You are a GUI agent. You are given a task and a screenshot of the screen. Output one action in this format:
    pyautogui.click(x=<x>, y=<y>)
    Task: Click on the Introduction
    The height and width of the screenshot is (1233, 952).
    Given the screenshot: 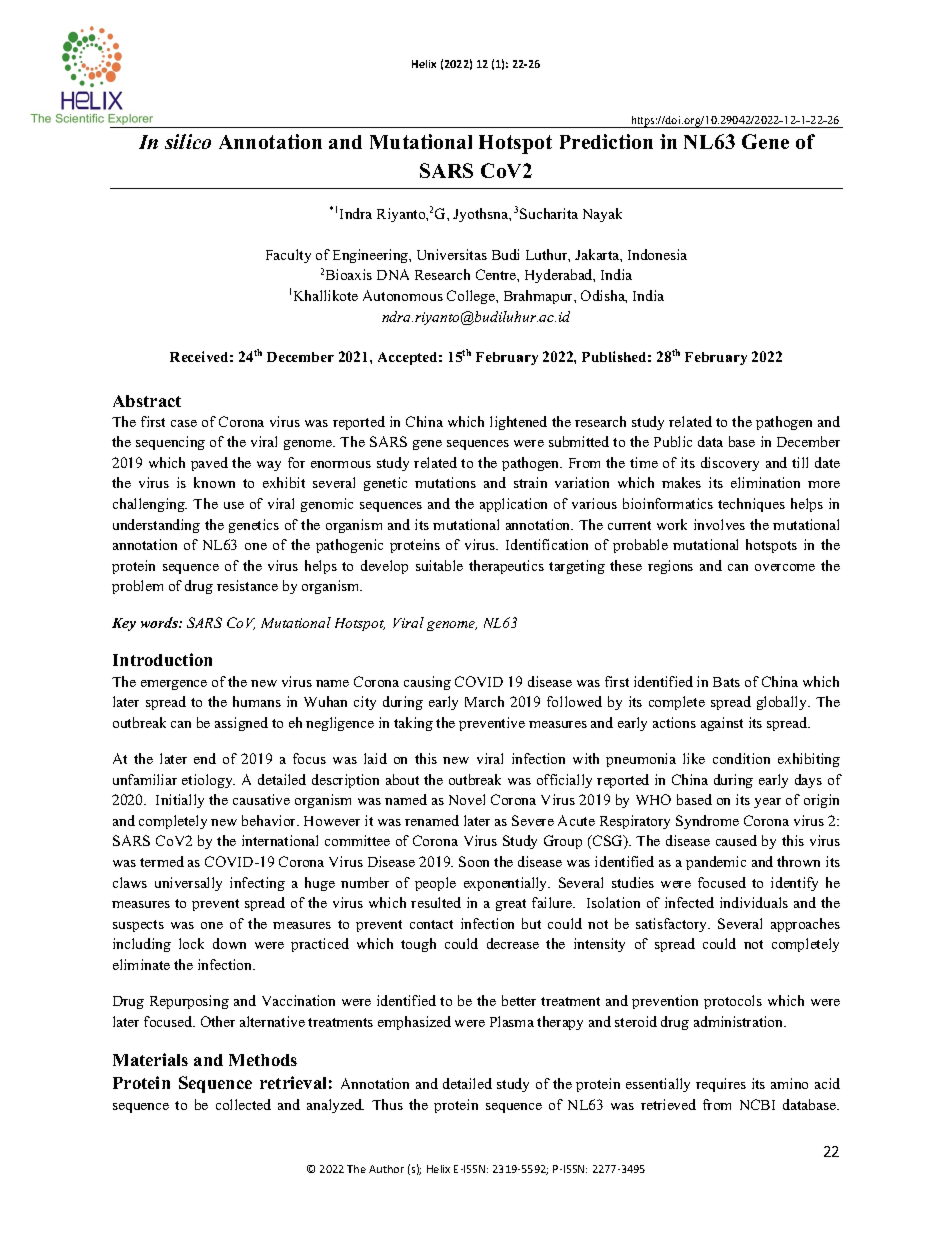 What is the action you would take?
    pyautogui.click(x=162, y=659)
